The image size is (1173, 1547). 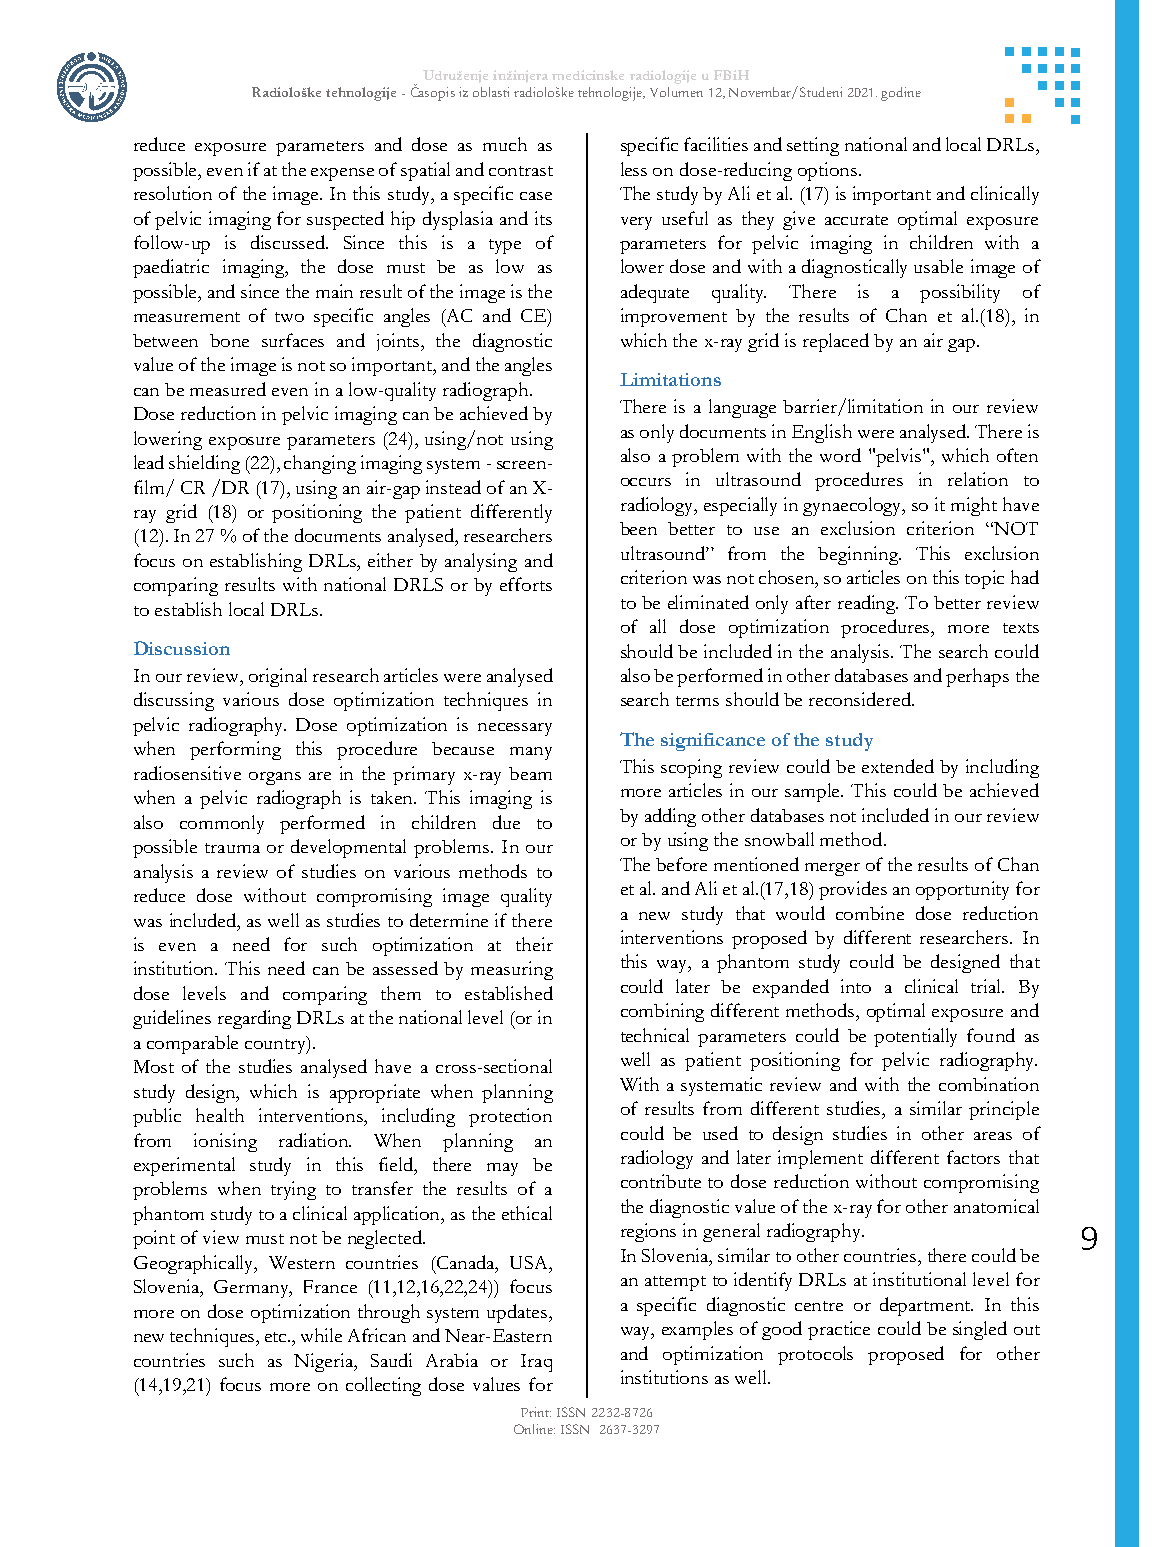 What do you see at coordinates (204, 464) in the page?
I see `shielding` at bounding box center [204, 464].
